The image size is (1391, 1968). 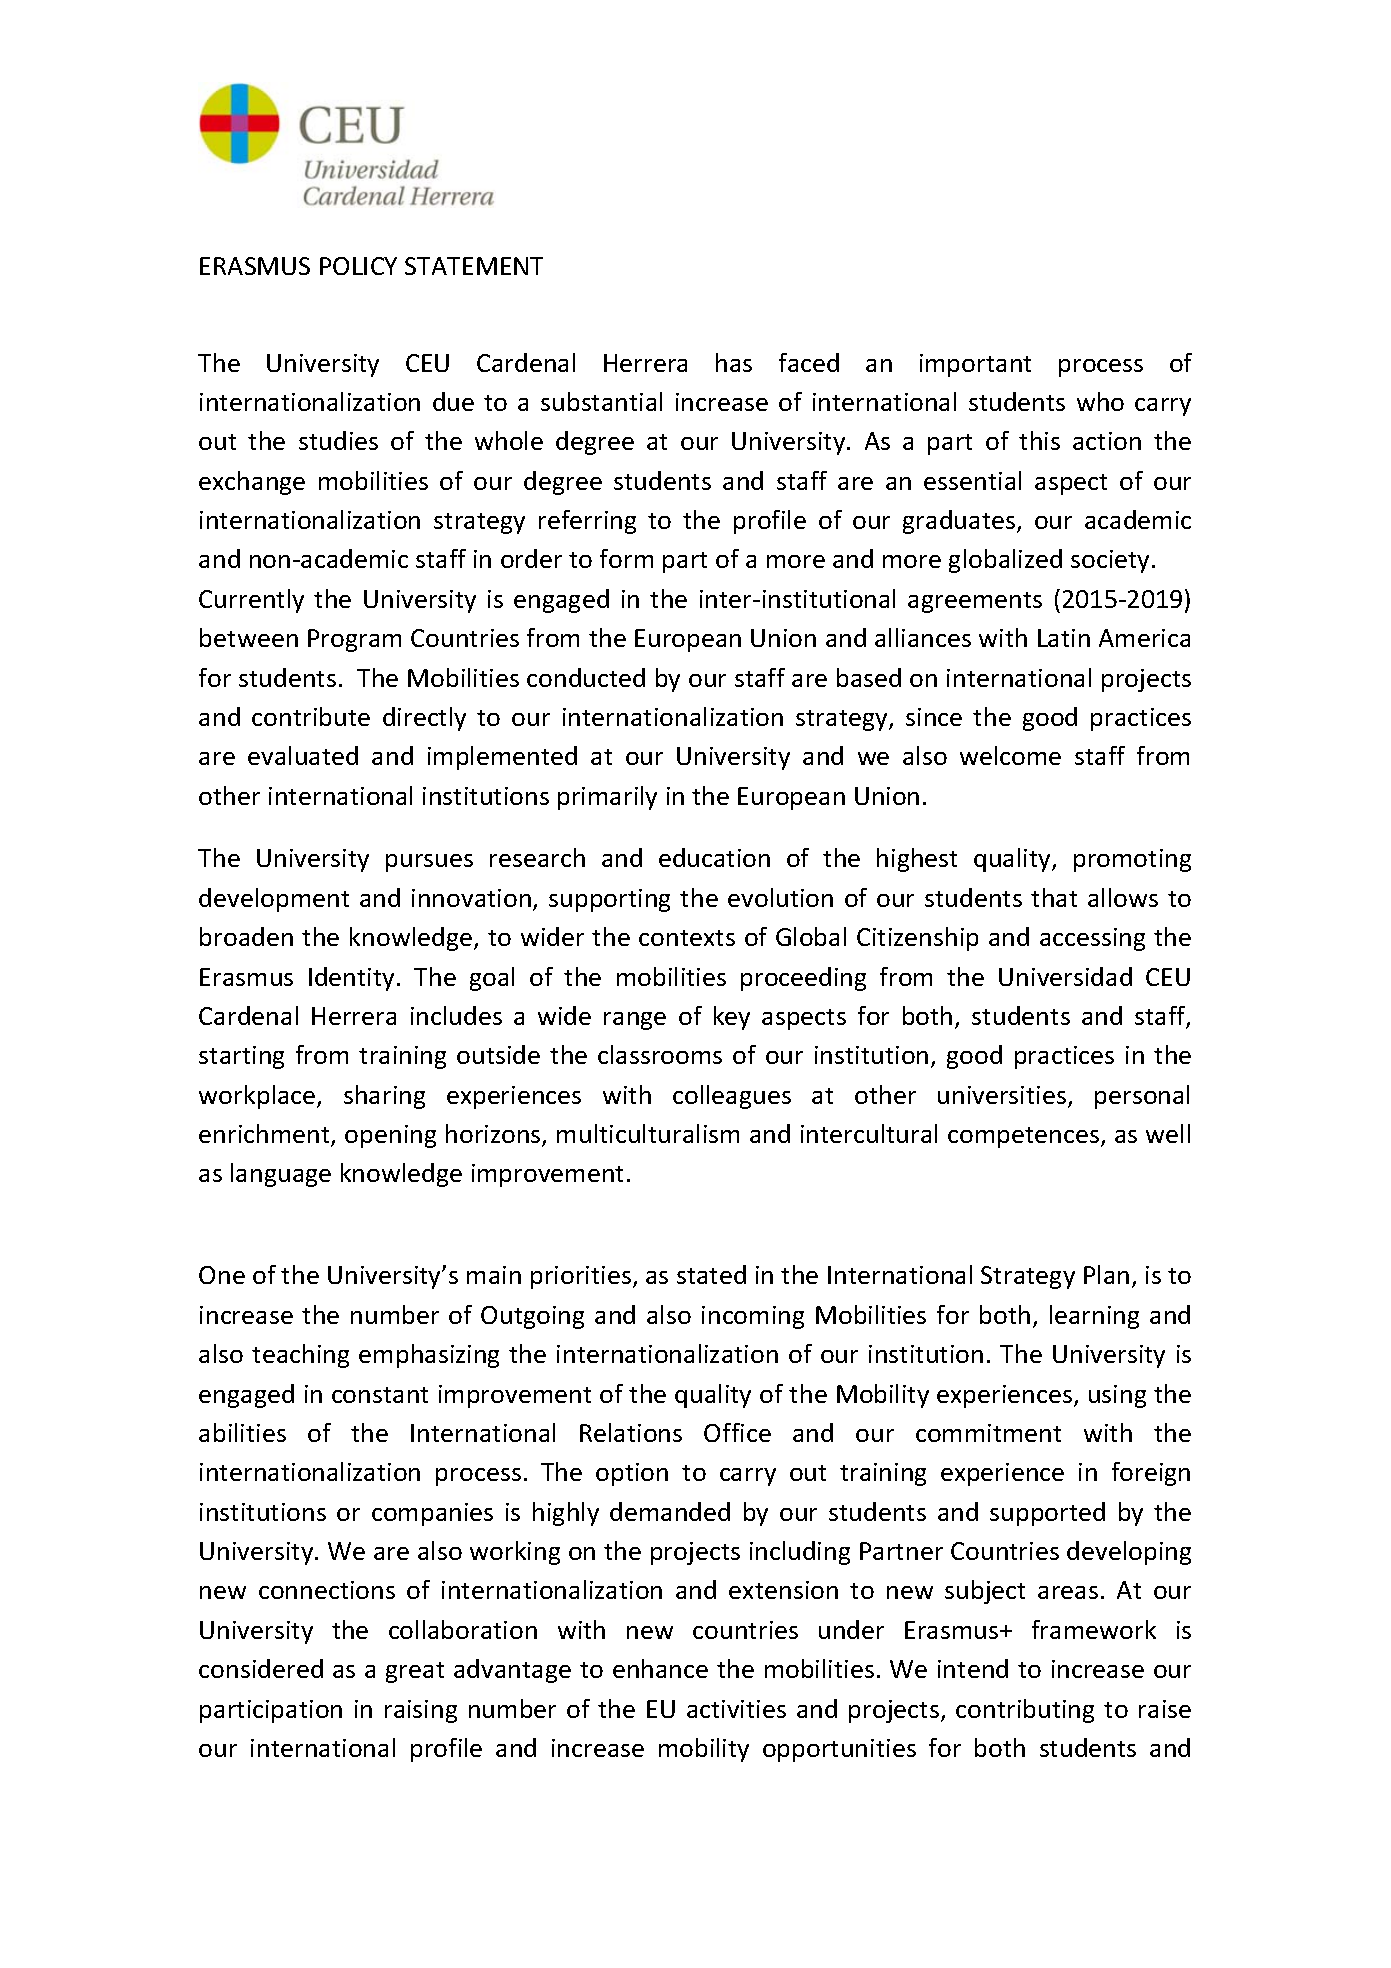 I want to click on faced, so click(x=809, y=362).
